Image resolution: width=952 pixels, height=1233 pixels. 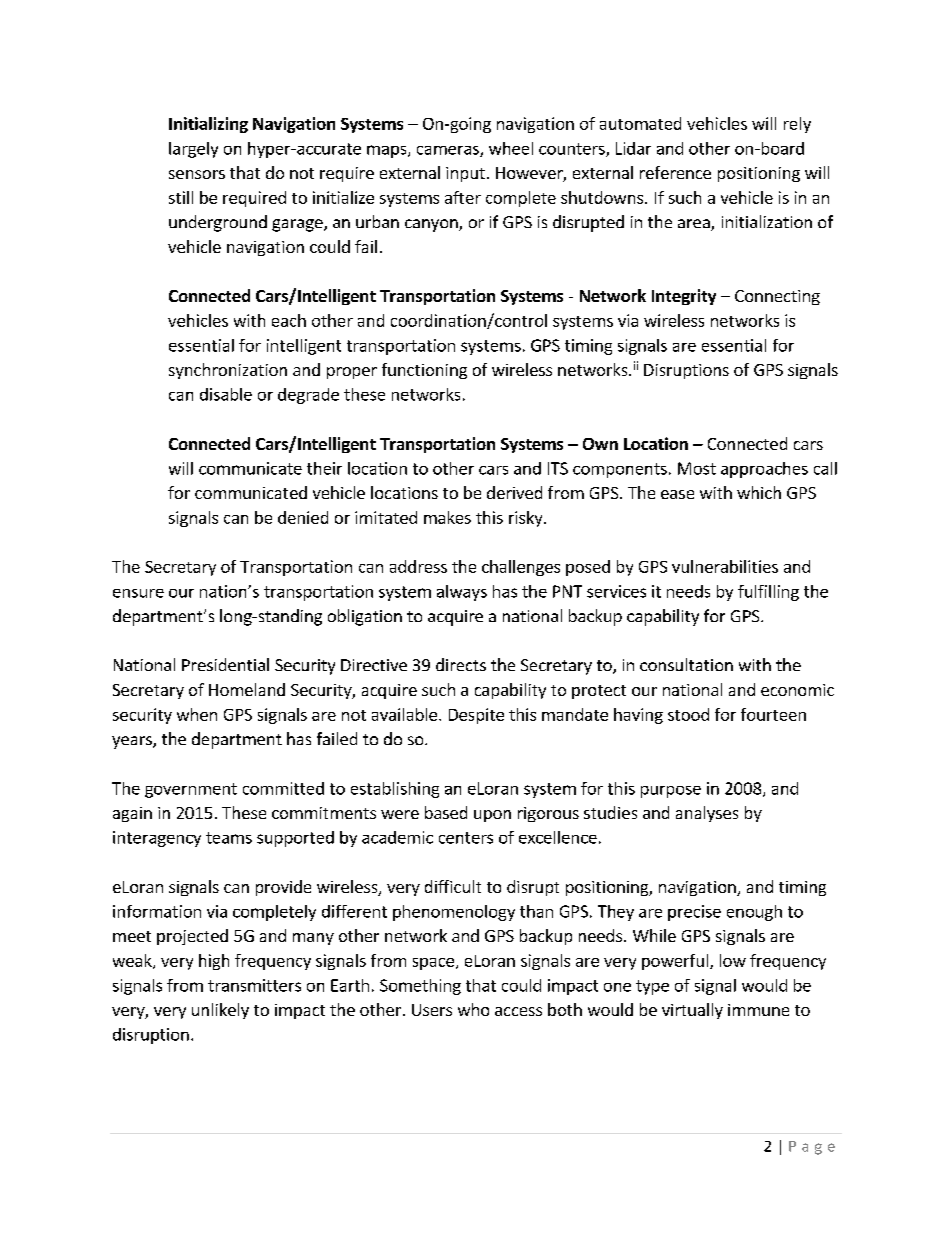 What do you see at coordinates (473, 1009) in the screenshot?
I see `who` at bounding box center [473, 1009].
